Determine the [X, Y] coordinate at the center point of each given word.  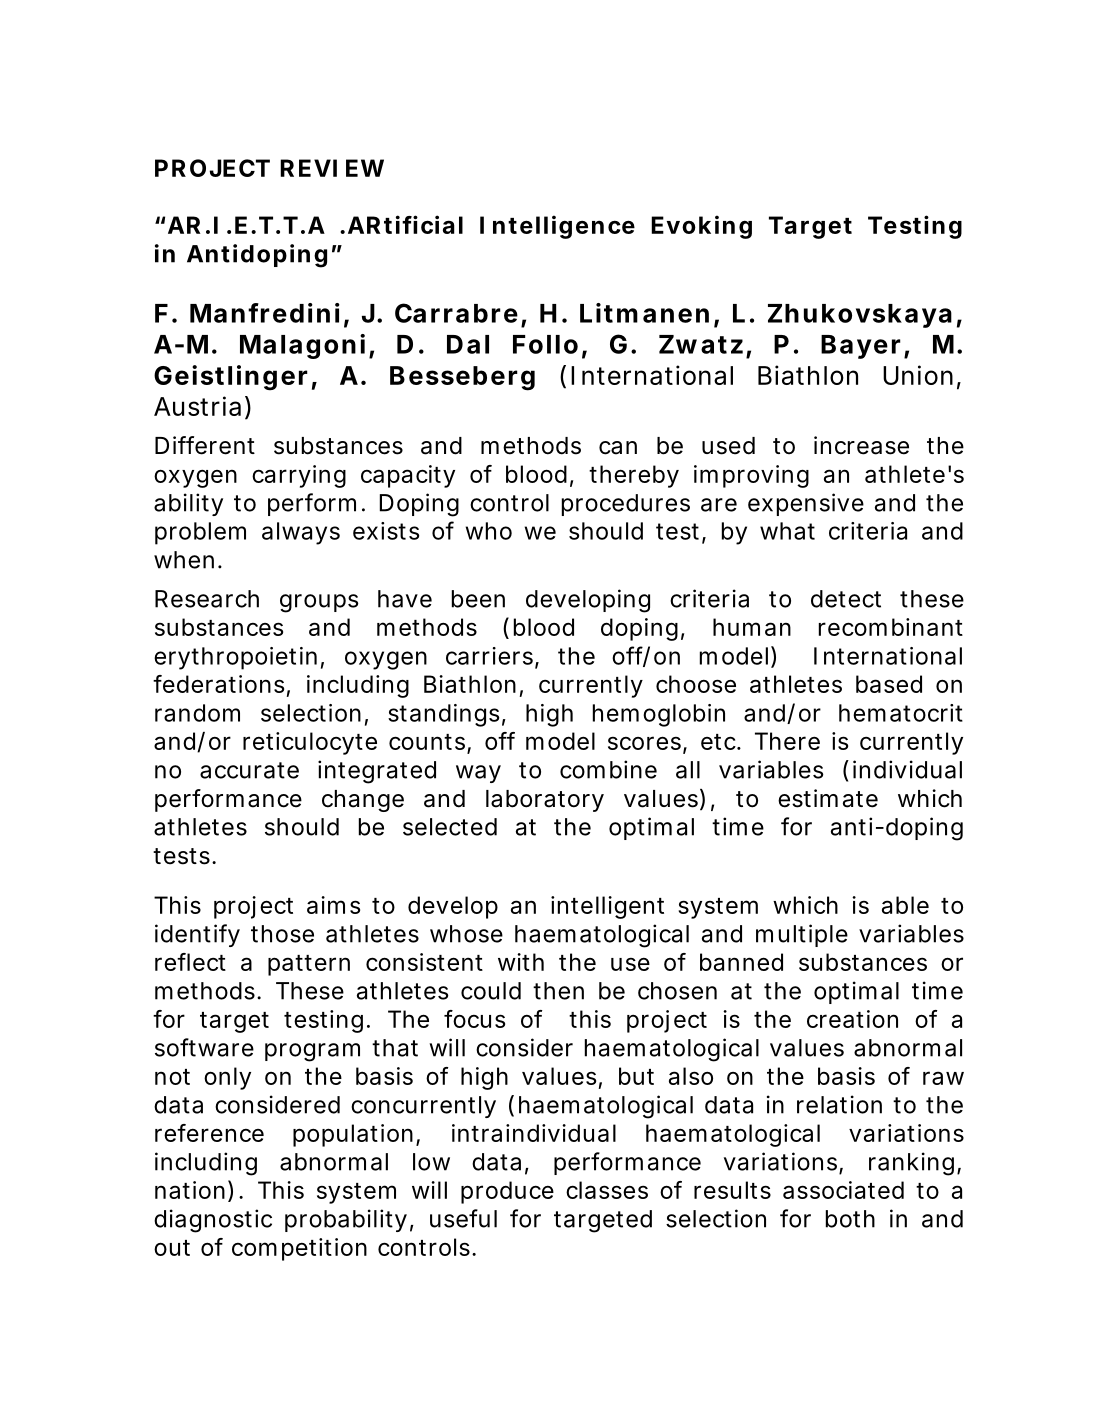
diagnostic [213, 1221]
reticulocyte [310, 743]
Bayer [861, 347]
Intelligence [557, 227]
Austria [197, 406]
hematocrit [901, 713]
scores [644, 743]
